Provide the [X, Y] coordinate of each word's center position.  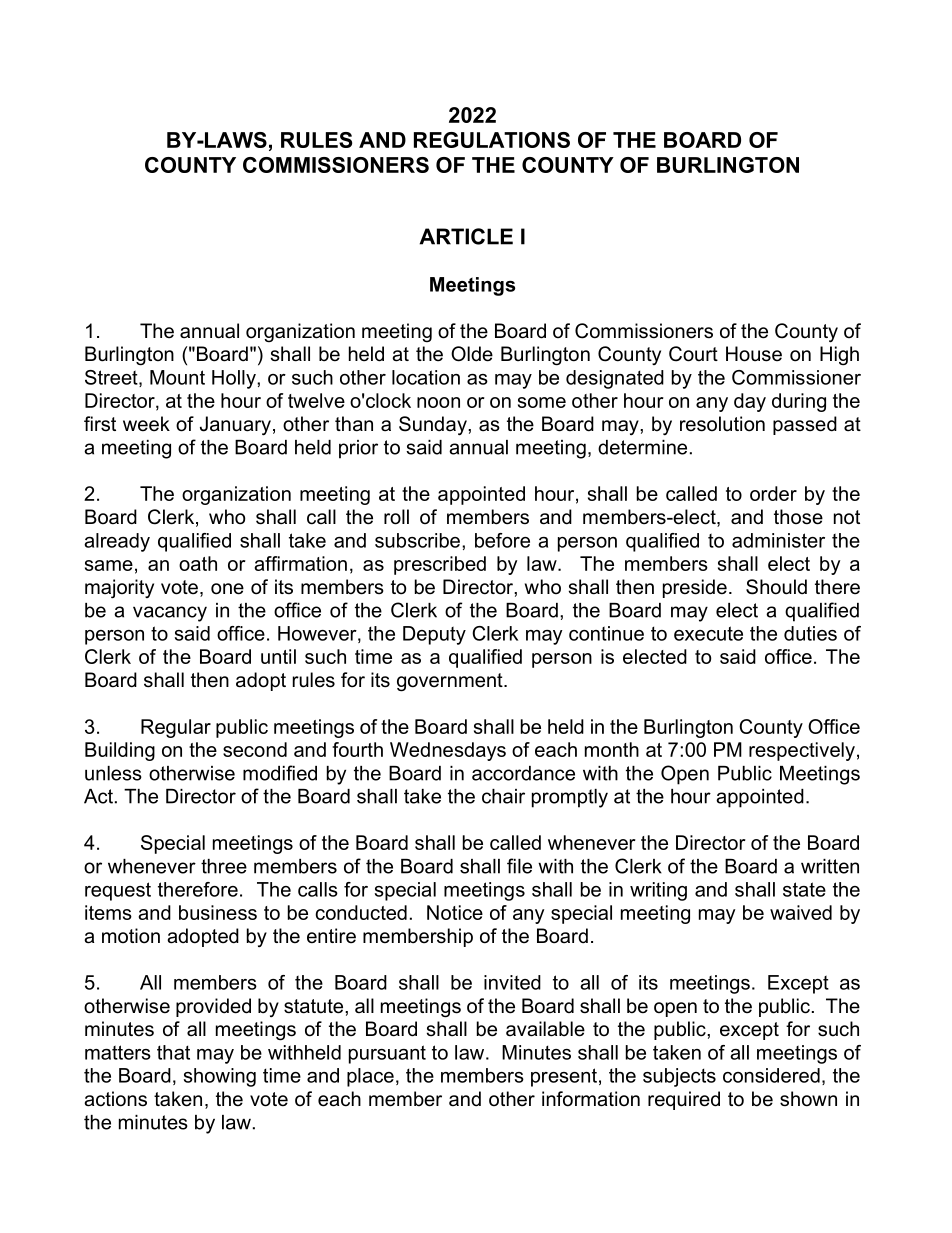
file [519, 866]
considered [771, 1075]
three [224, 866]
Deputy [434, 635]
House [754, 354]
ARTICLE [466, 236]
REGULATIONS [492, 140]
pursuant [387, 1054]
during [799, 402]
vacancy [170, 614]
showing [220, 1077]
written [830, 866]
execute [708, 633]
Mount [177, 377]
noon [438, 402]
